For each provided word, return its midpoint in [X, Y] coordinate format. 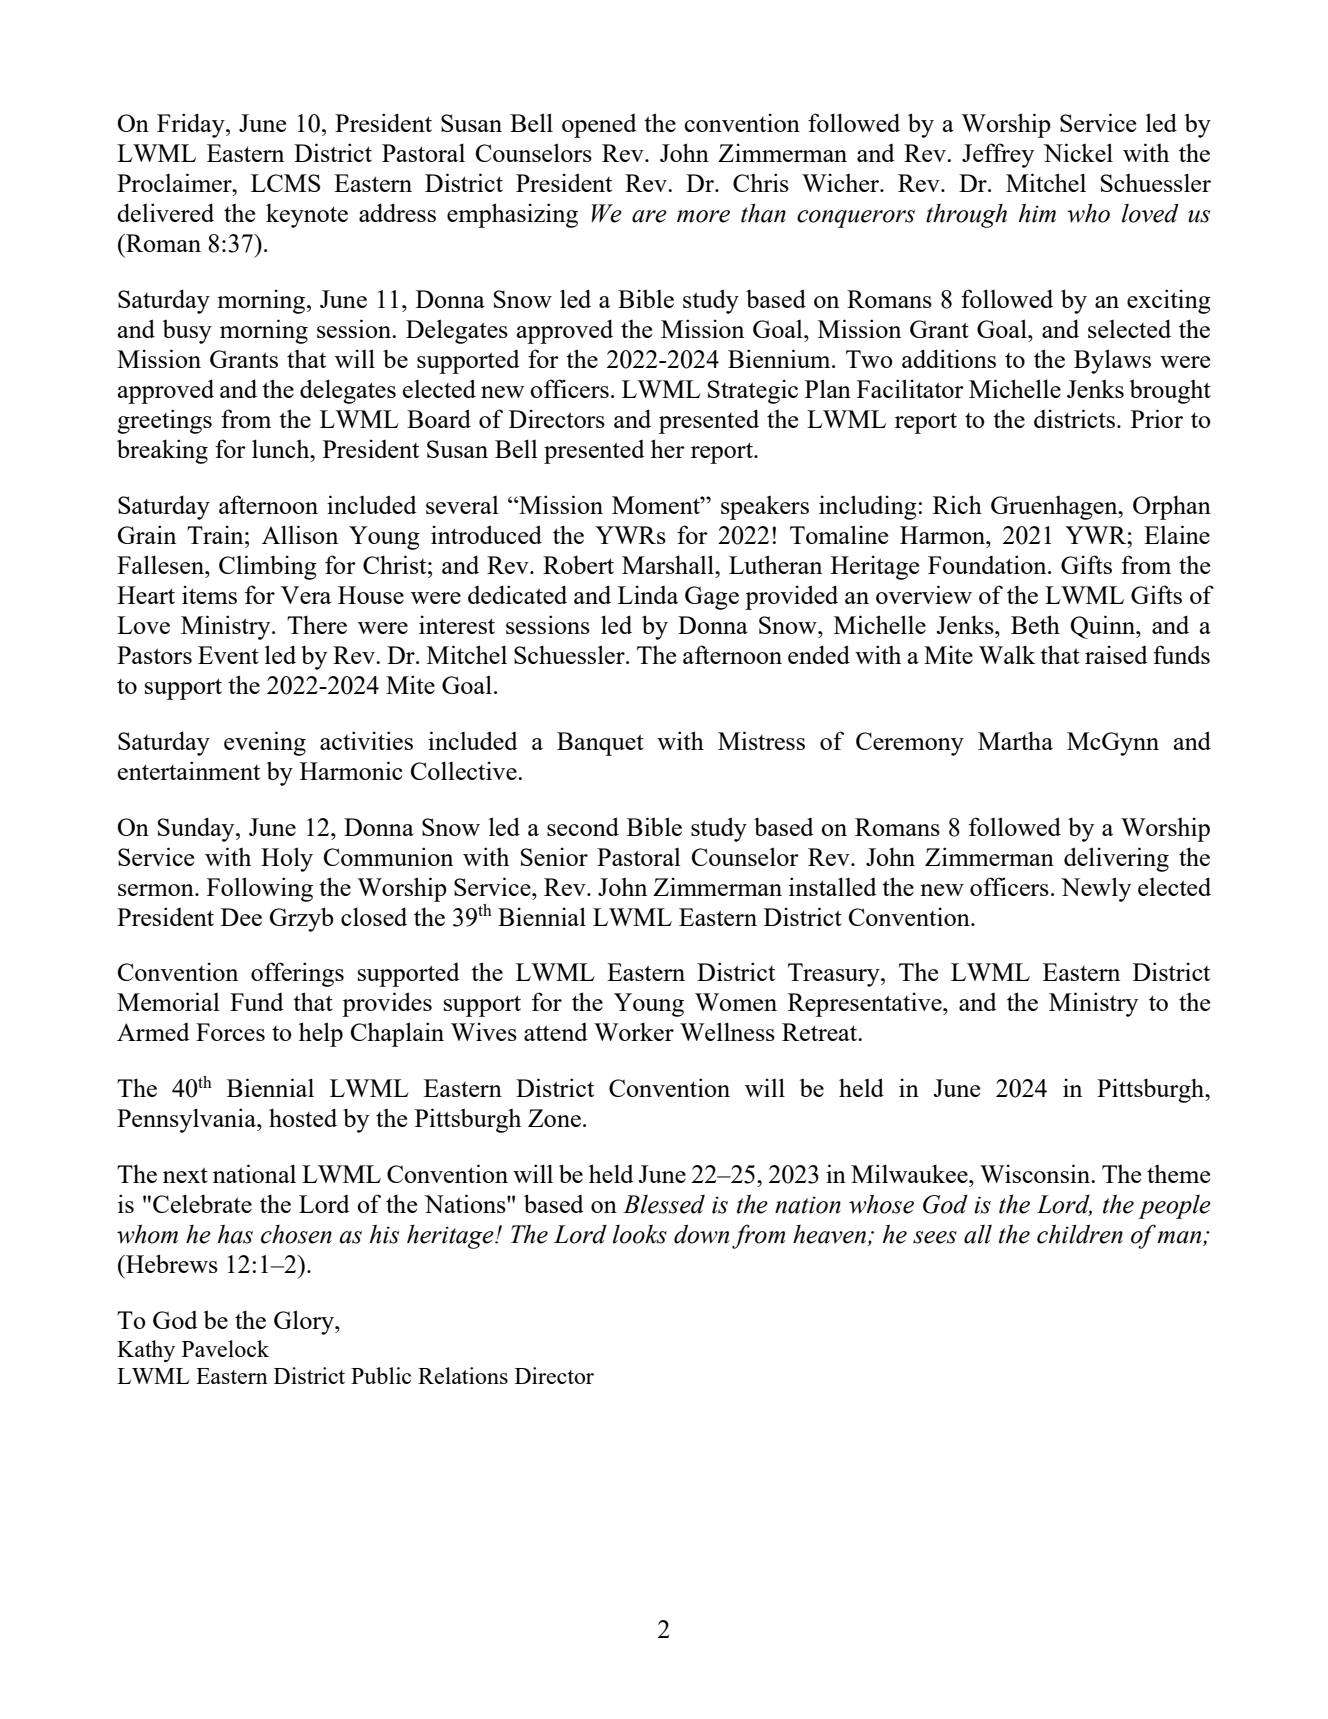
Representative [866, 1004]
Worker [634, 1031]
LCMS [285, 183]
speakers [765, 507]
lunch [282, 448]
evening [265, 743]
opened [599, 126]
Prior [1157, 418]
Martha [1015, 740]
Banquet [600, 744]
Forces [230, 1032]
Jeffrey [998, 155]
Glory [305, 1322]
